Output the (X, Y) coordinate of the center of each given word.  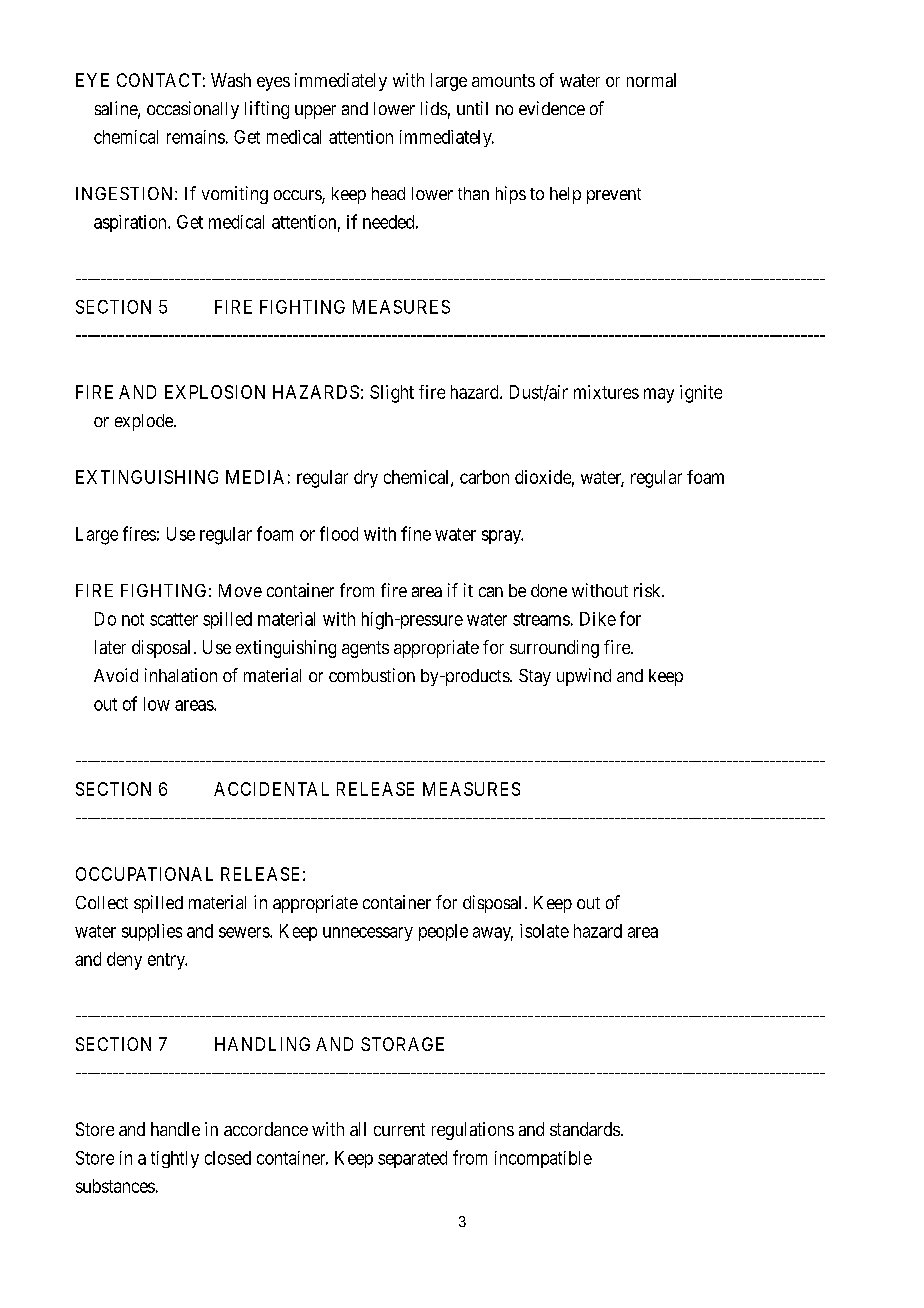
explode (145, 422)
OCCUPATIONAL (144, 874)
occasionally (193, 110)
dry (366, 479)
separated (412, 1159)
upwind (584, 677)
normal (651, 80)
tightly (175, 1159)
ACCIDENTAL (271, 789)
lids (434, 108)
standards (585, 1129)
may (659, 395)
